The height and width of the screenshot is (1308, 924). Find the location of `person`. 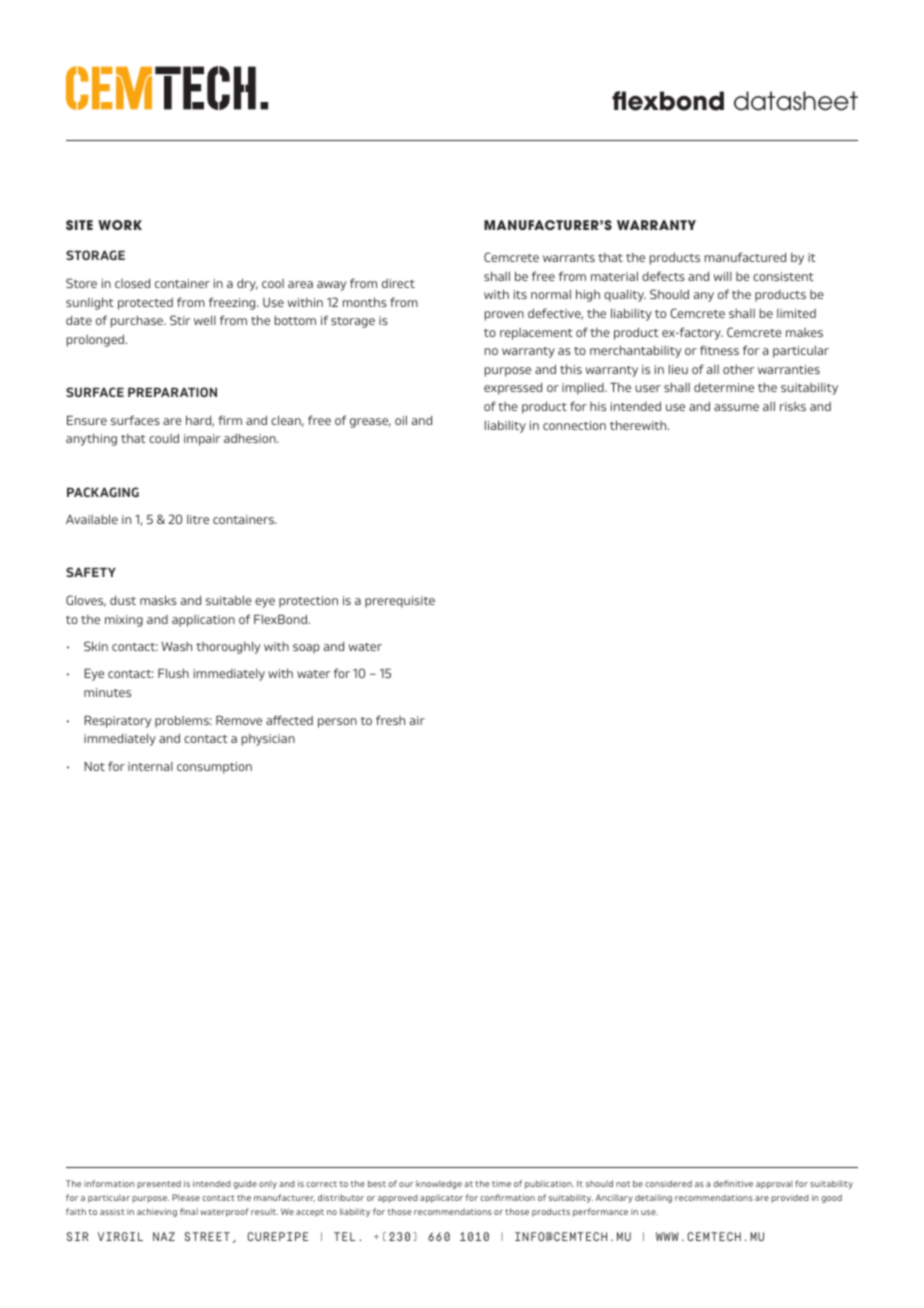

person is located at coordinates (337, 723).
